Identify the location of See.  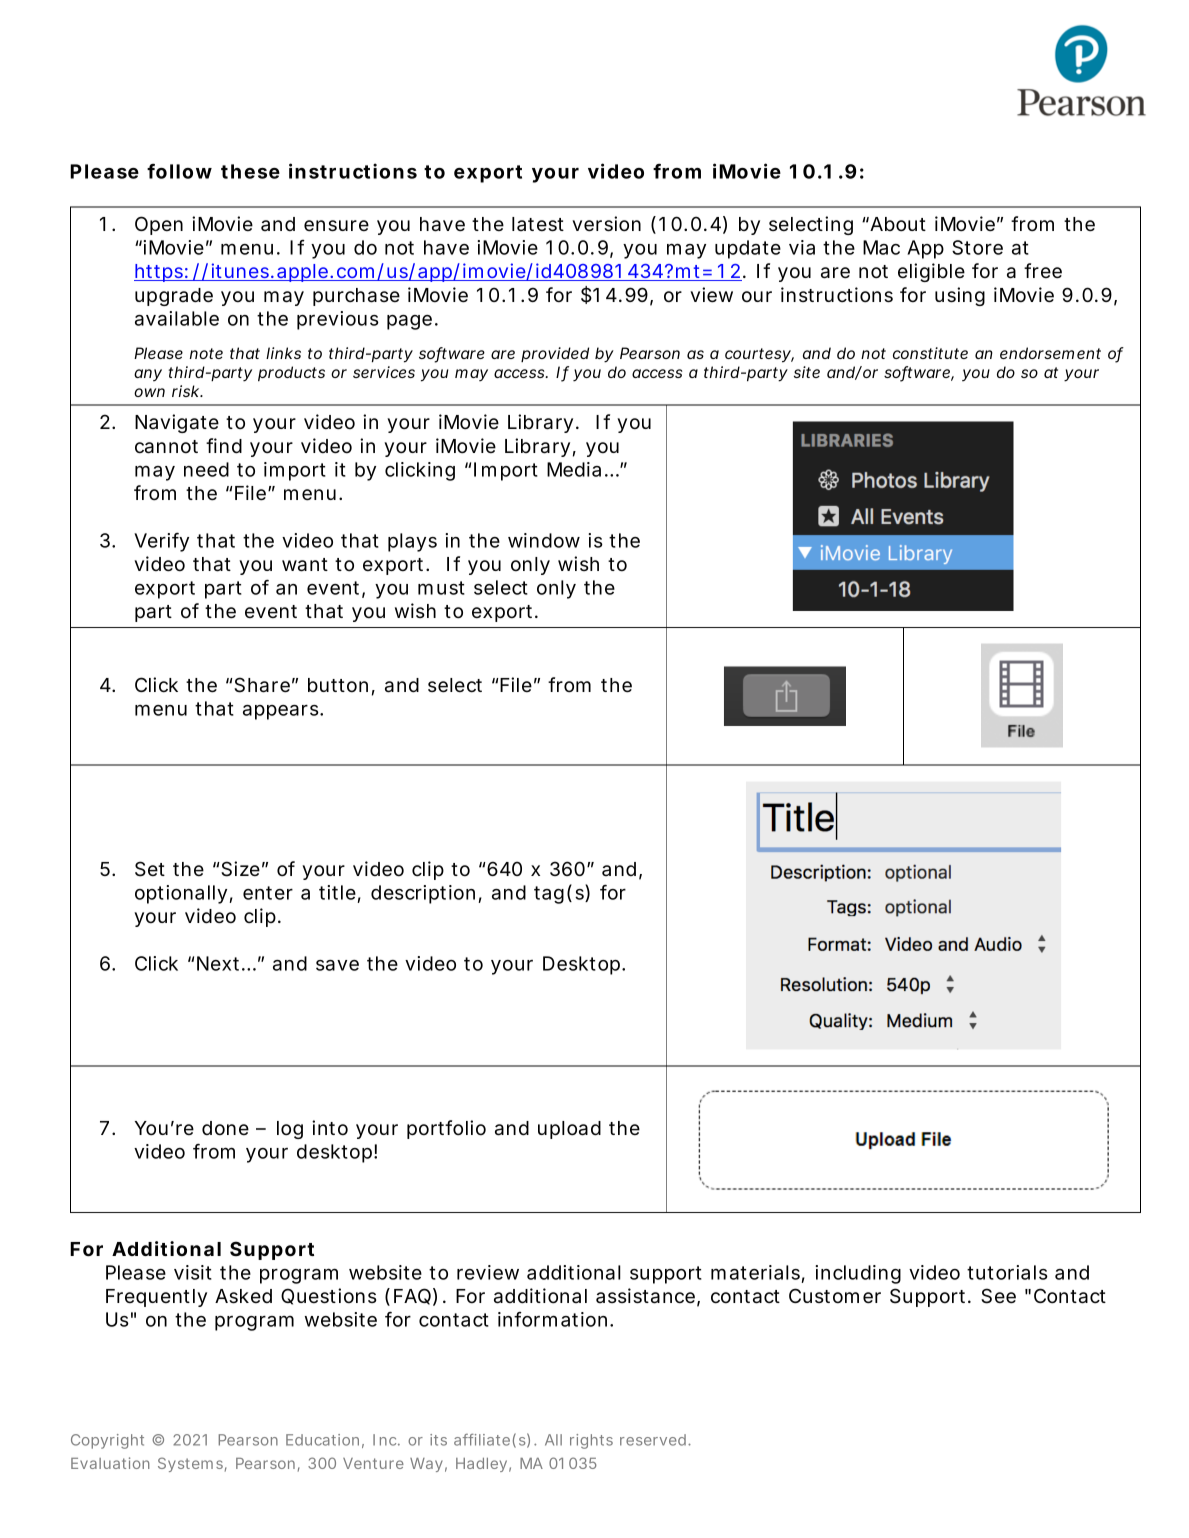
(998, 1296).
